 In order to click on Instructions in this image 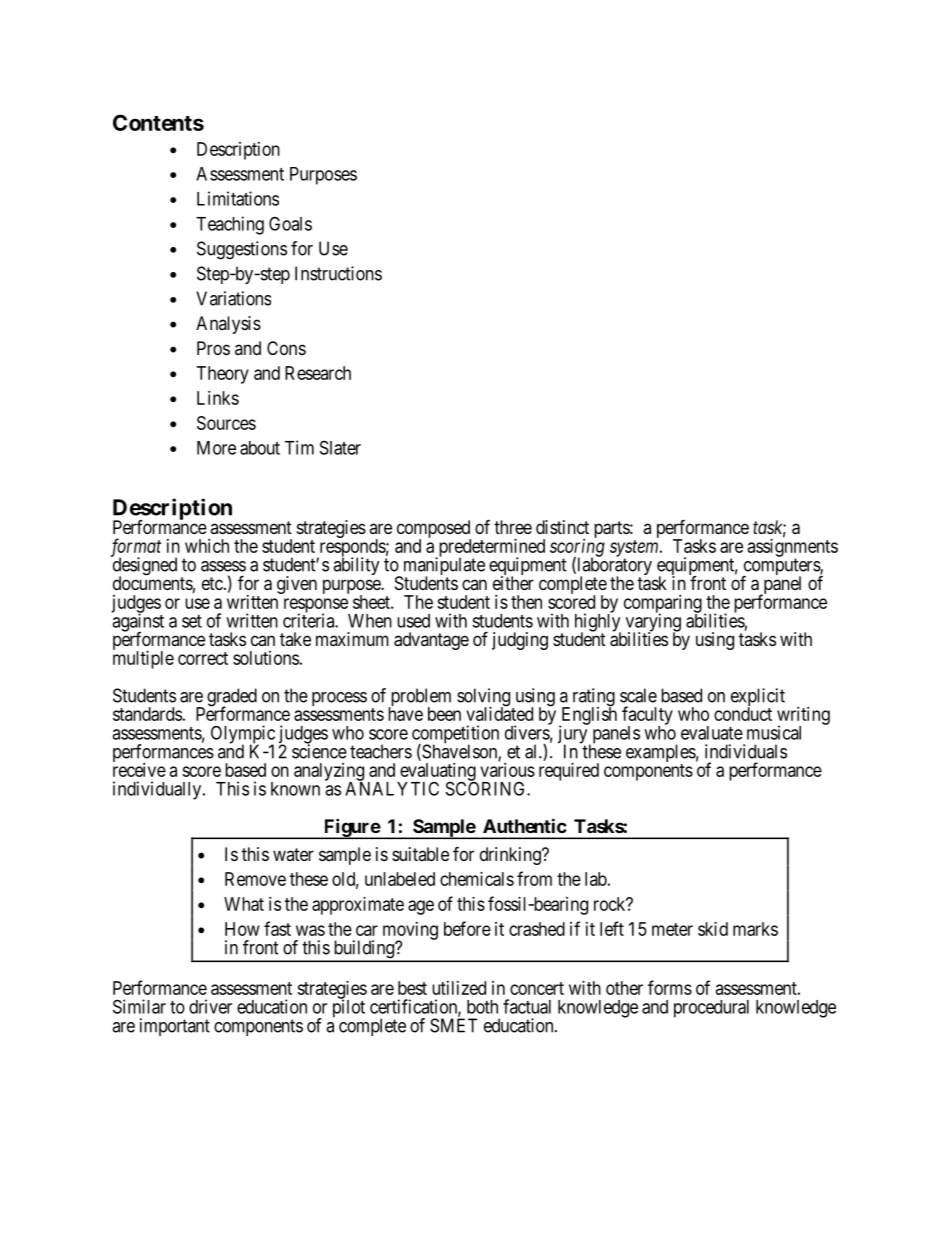, I will do `click(338, 273)`.
